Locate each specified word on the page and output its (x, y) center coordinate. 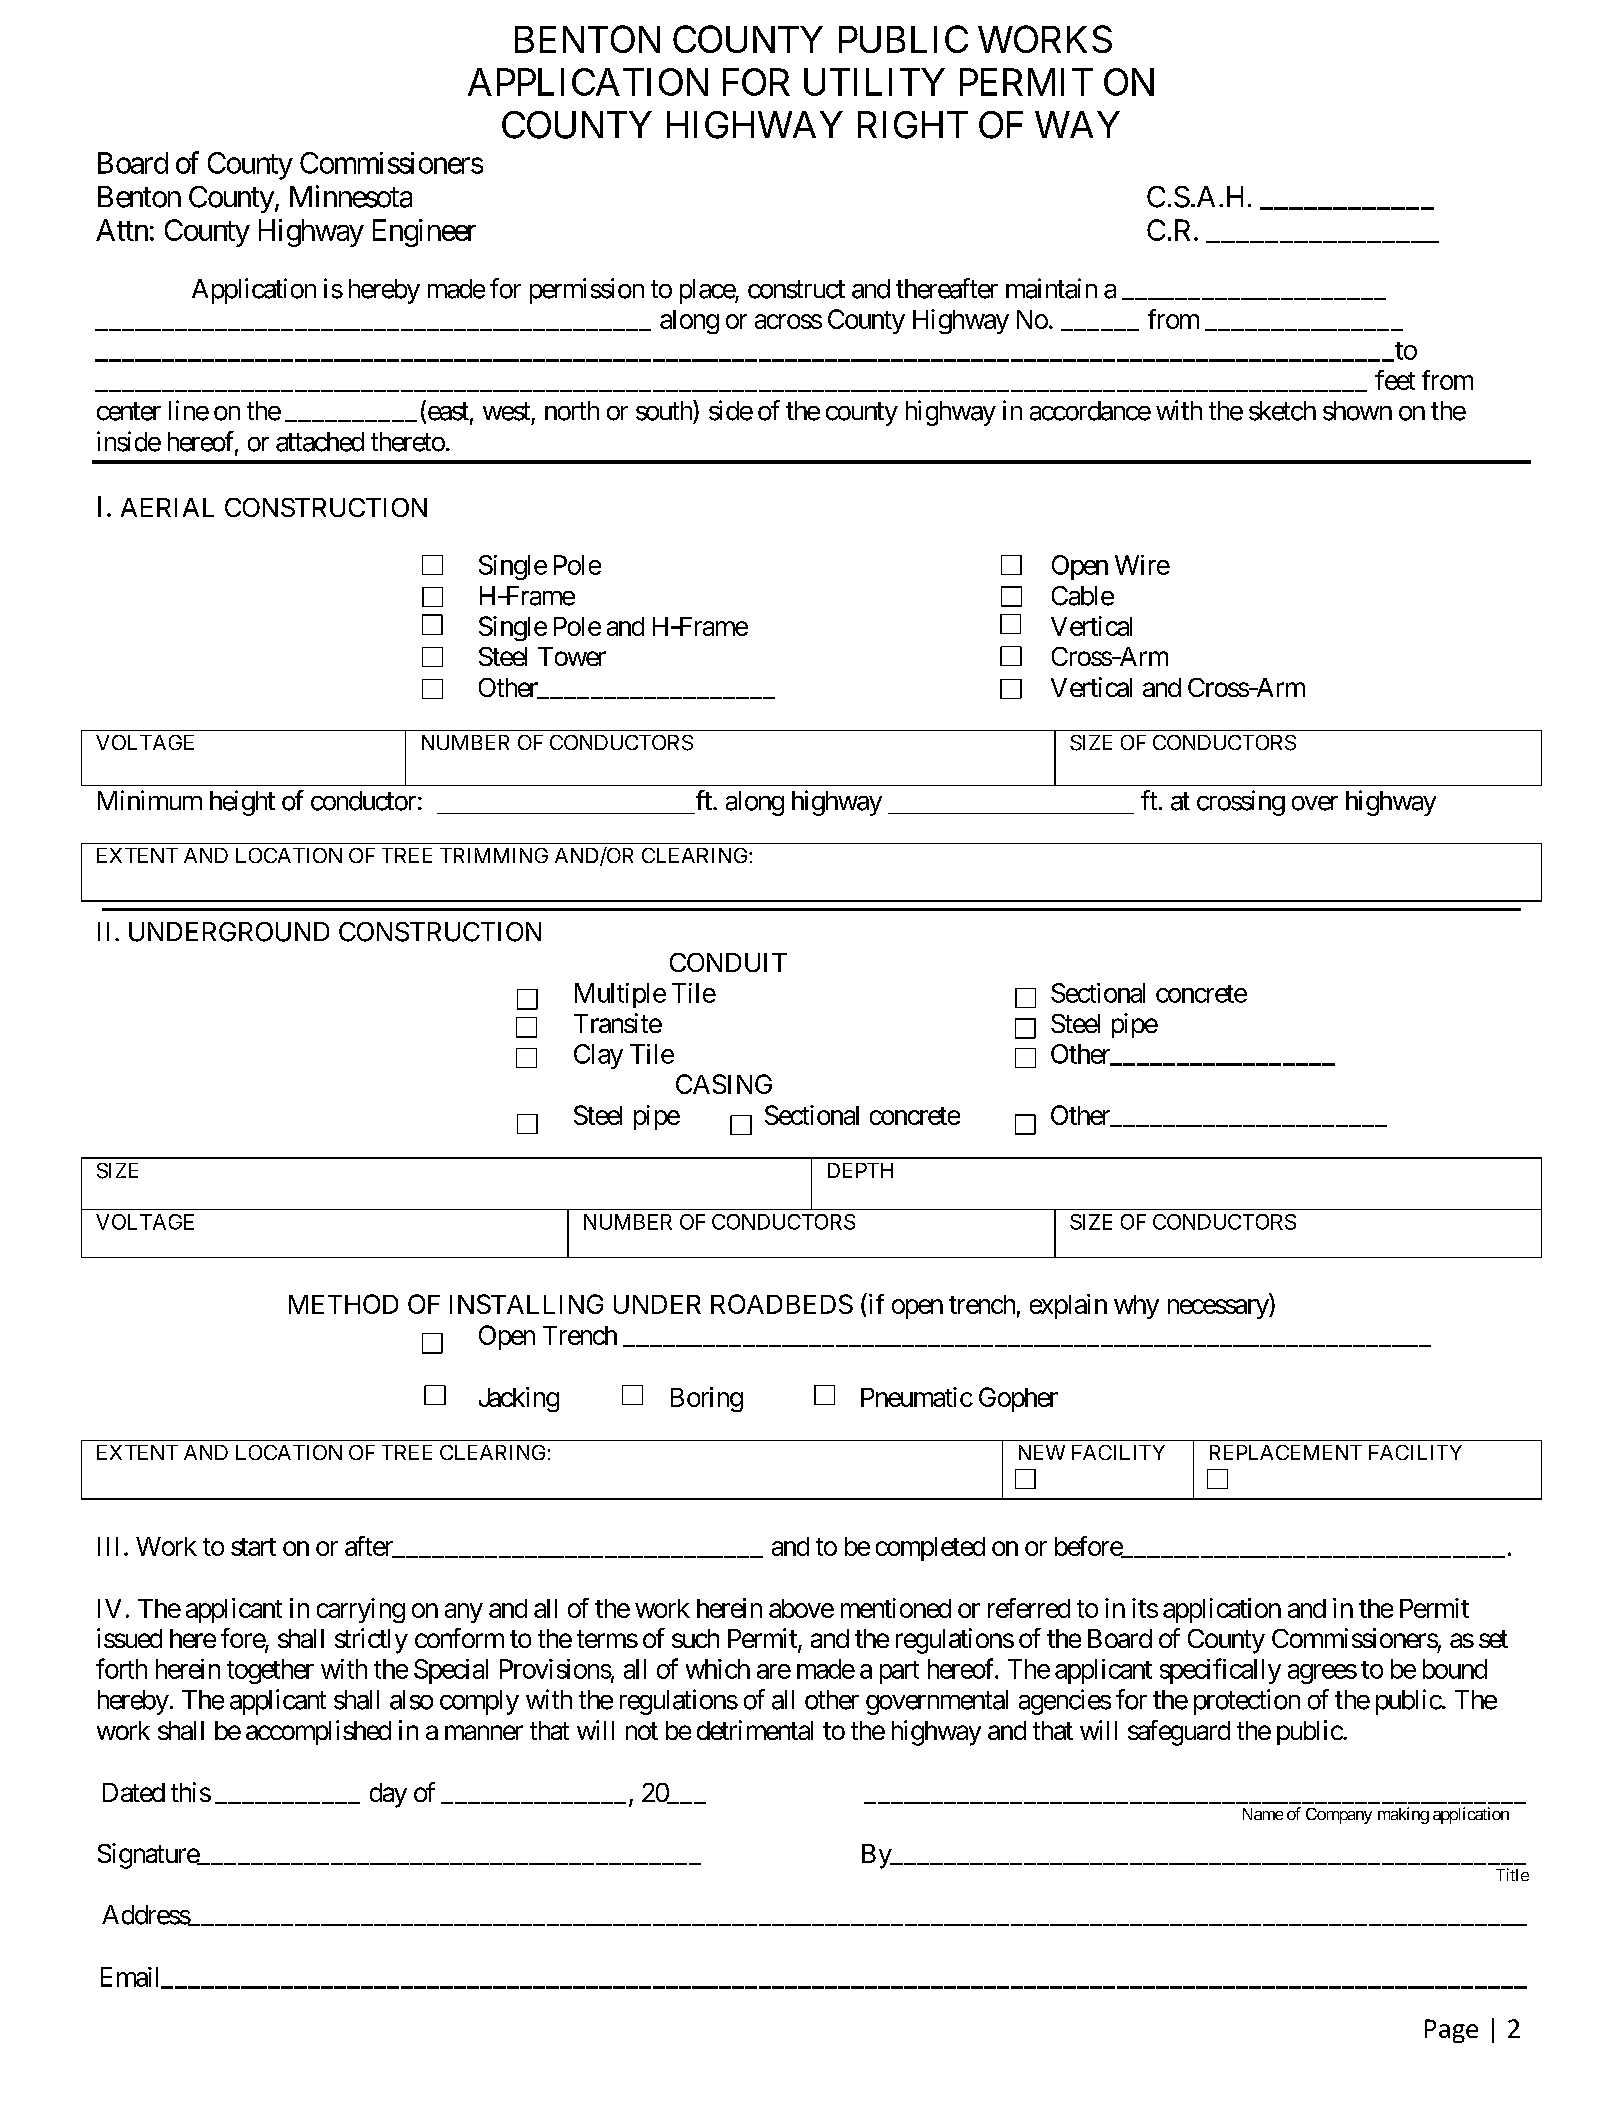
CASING (724, 1084)
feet (1395, 380)
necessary (1219, 1309)
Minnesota (351, 196)
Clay (598, 1056)
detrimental (755, 1730)
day (388, 1795)
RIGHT (913, 125)
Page (1451, 2031)
